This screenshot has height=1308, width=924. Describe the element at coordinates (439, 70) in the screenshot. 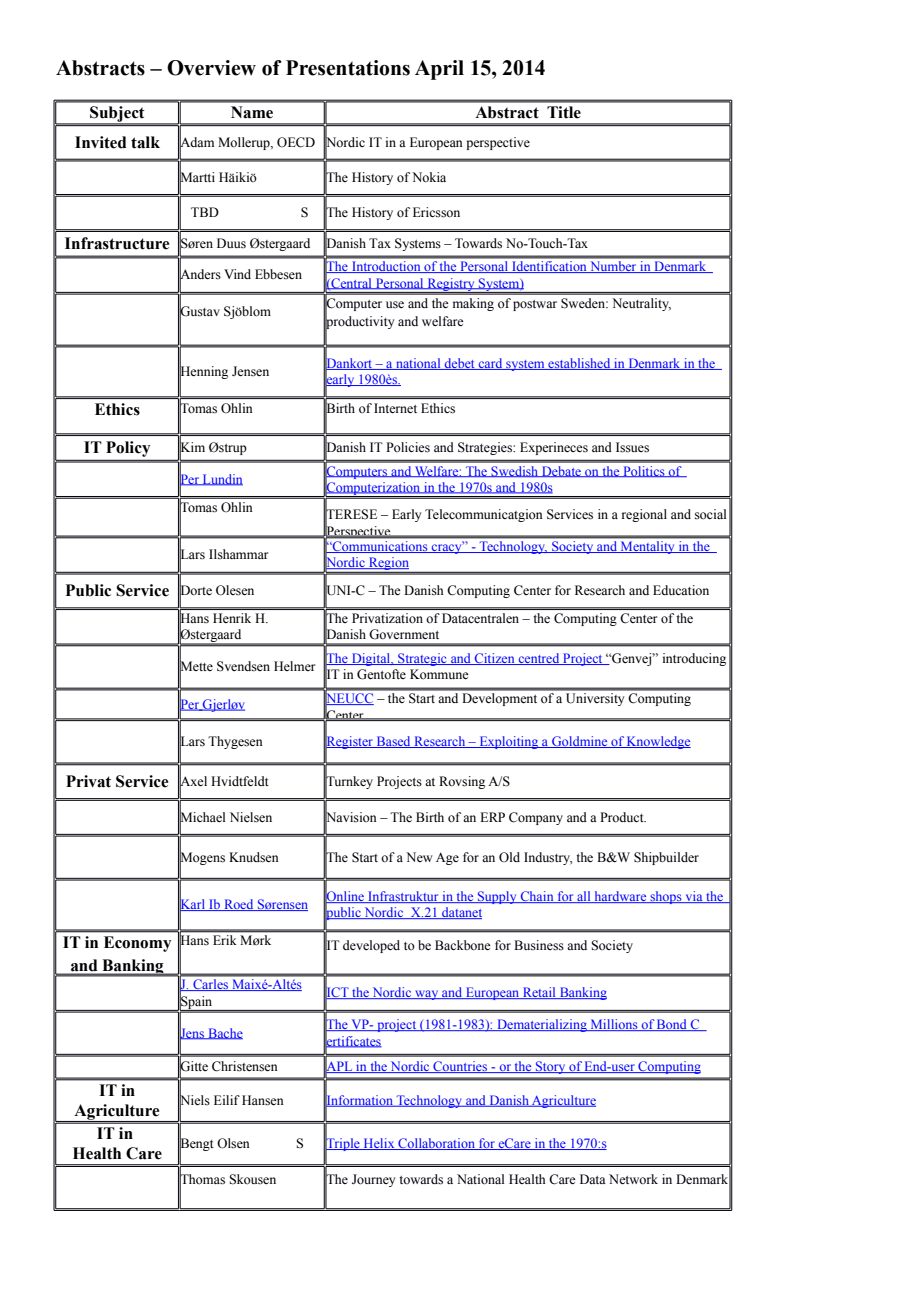

I see `April` at that location.
